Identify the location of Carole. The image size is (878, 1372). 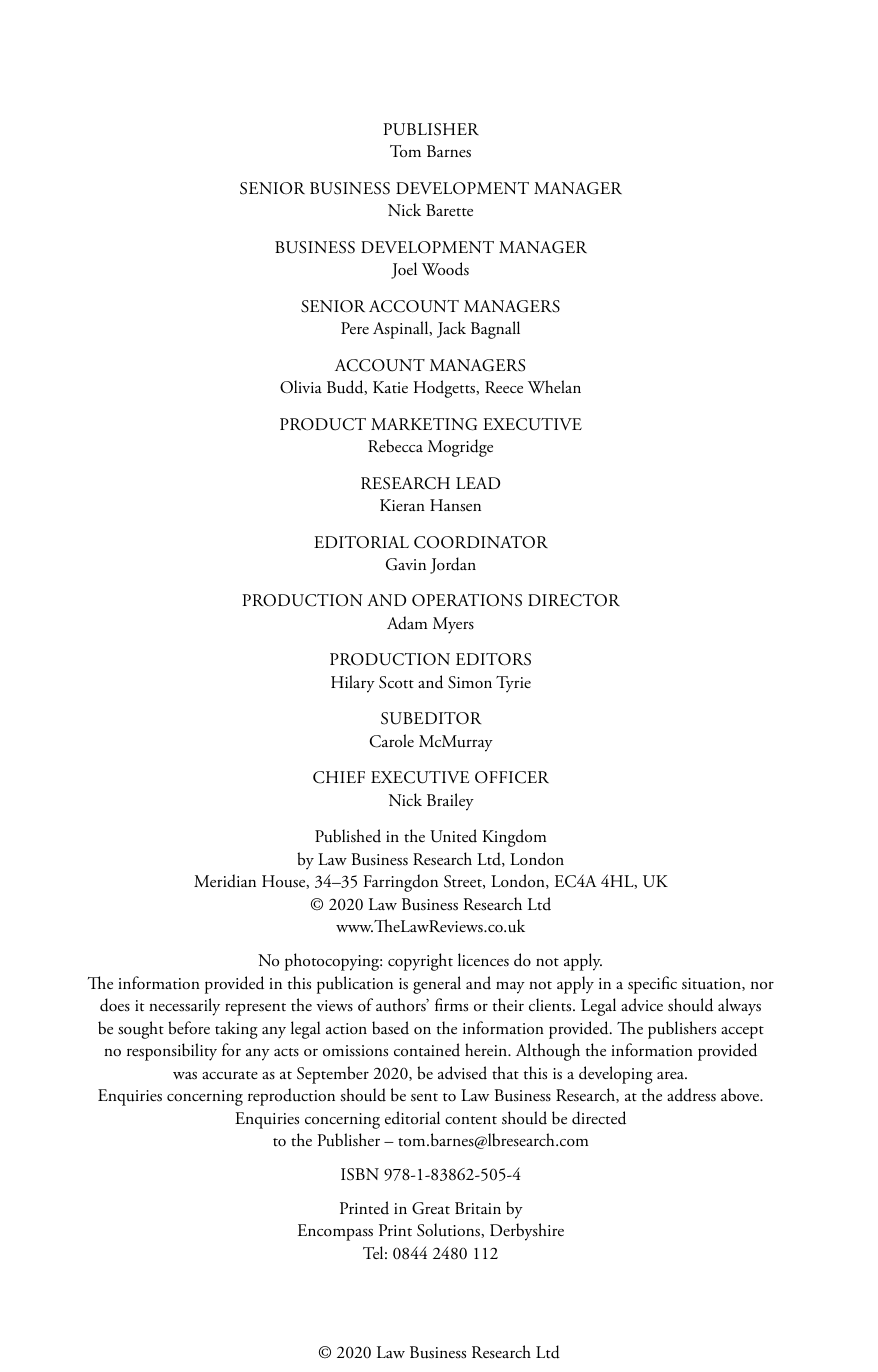
(392, 741).
